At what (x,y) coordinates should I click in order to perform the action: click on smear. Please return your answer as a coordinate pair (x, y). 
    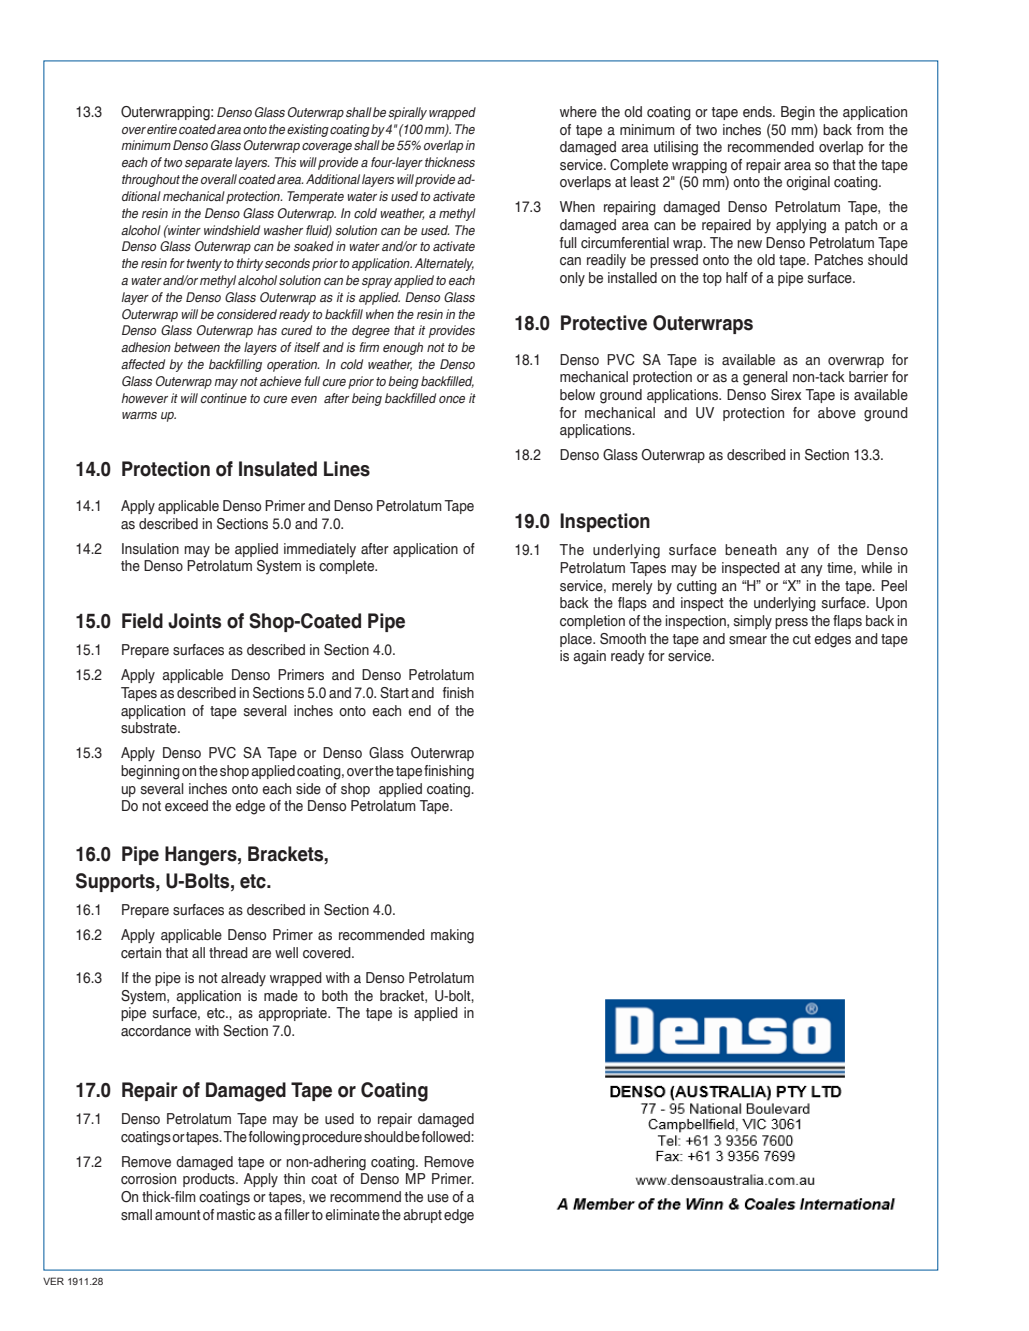
    Looking at the image, I should click on (748, 640).
